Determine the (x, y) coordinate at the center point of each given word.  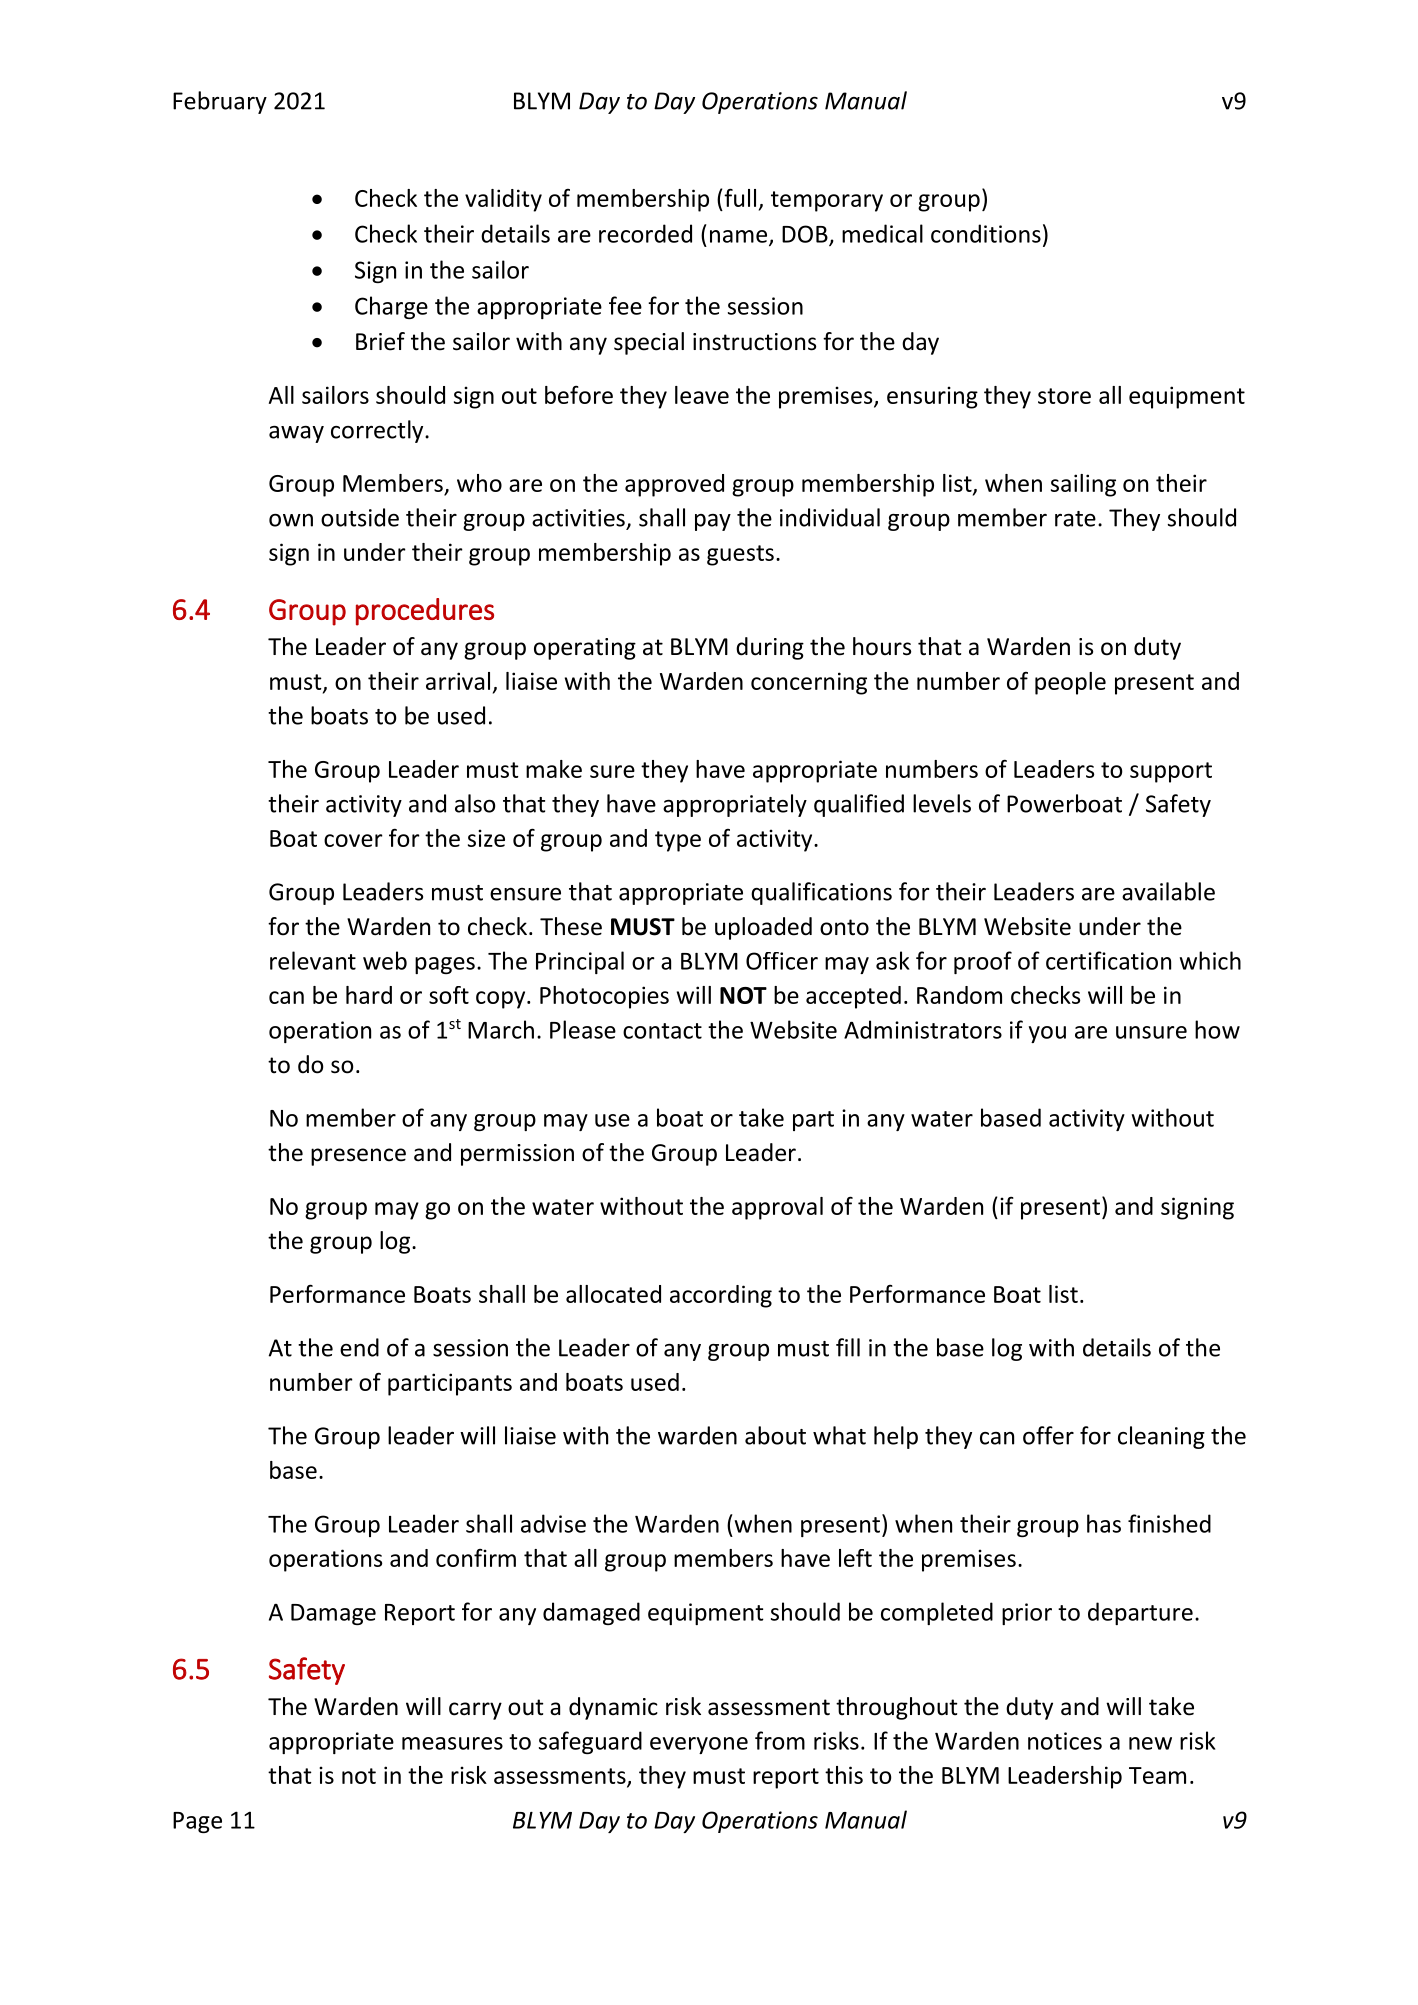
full (740, 197)
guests (740, 555)
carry (475, 1711)
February (220, 102)
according (721, 1296)
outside (360, 517)
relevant (313, 960)
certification (1108, 960)
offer (1048, 1435)
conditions (986, 233)
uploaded (763, 928)
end (359, 1347)
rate (1075, 519)
